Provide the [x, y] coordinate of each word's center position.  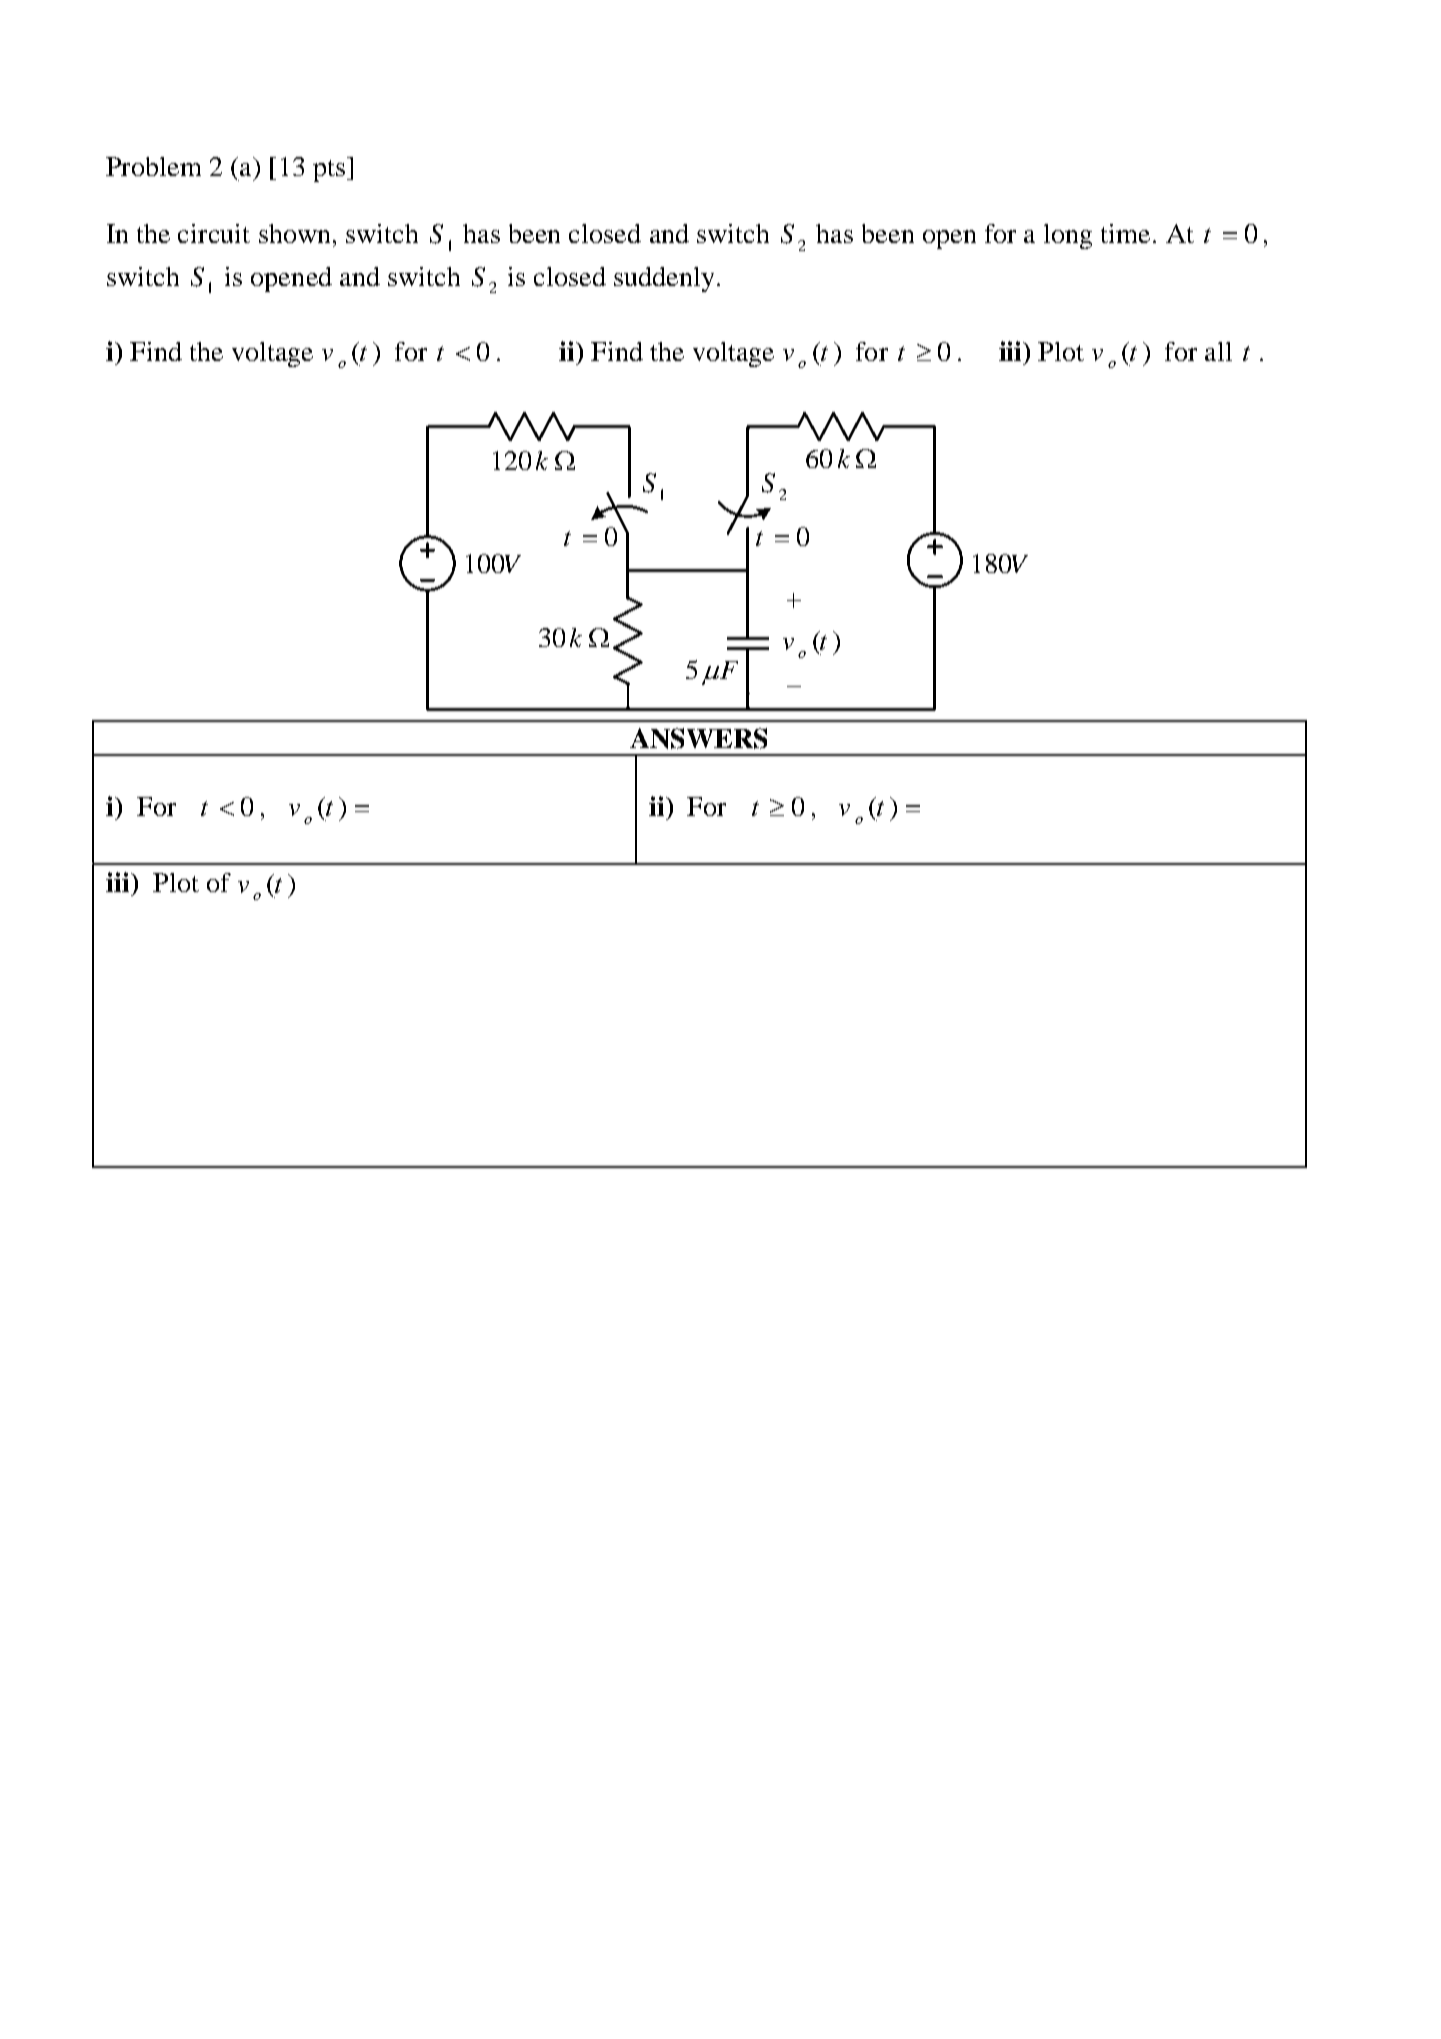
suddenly [664, 279]
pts [330, 169]
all [1218, 351]
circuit [214, 233]
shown [294, 233]
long [1068, 236]
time [1125, 233]
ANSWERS [698, 738]
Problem [153, 166]
